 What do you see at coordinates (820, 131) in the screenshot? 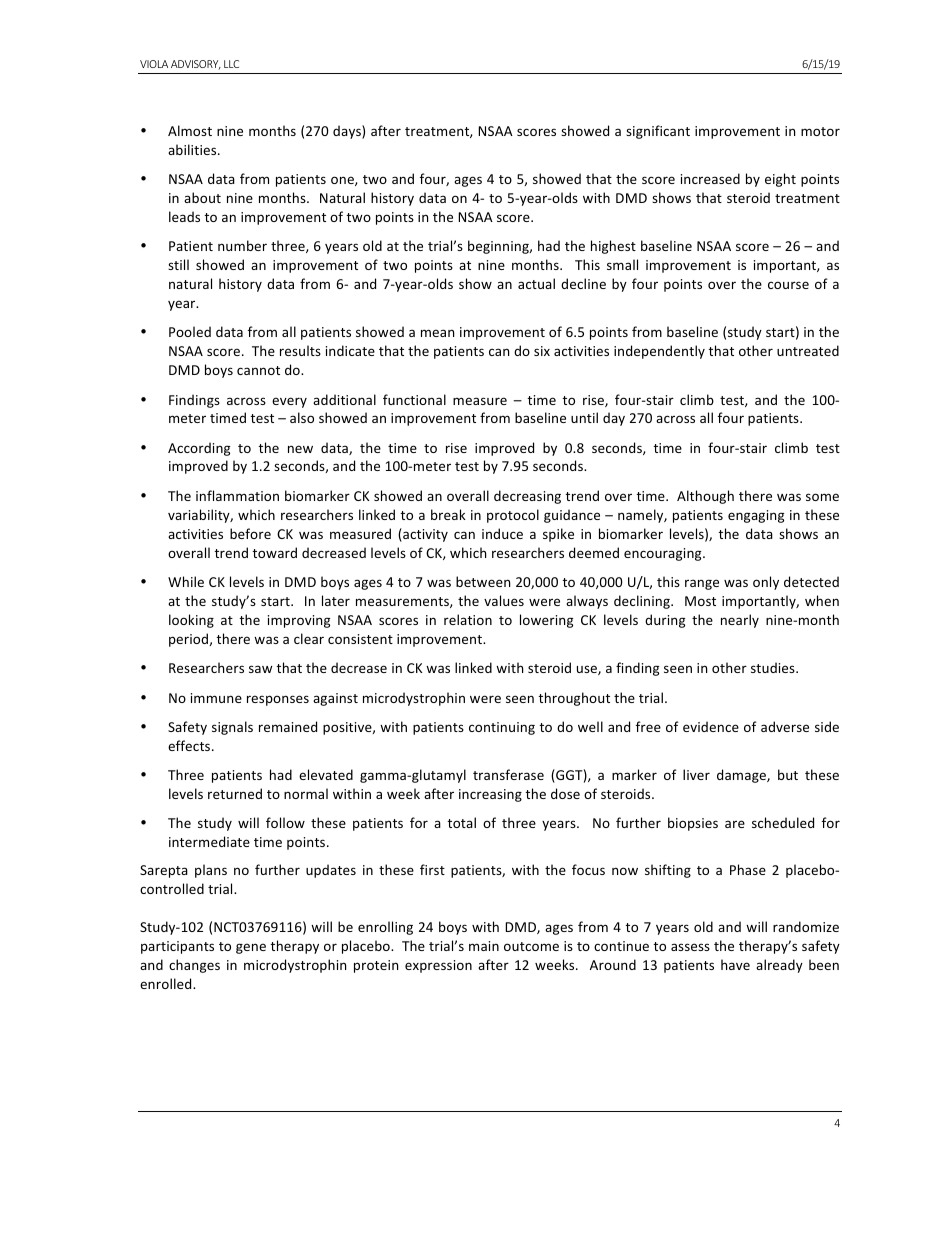
I see `motor` at bounding box center [820, 131].
